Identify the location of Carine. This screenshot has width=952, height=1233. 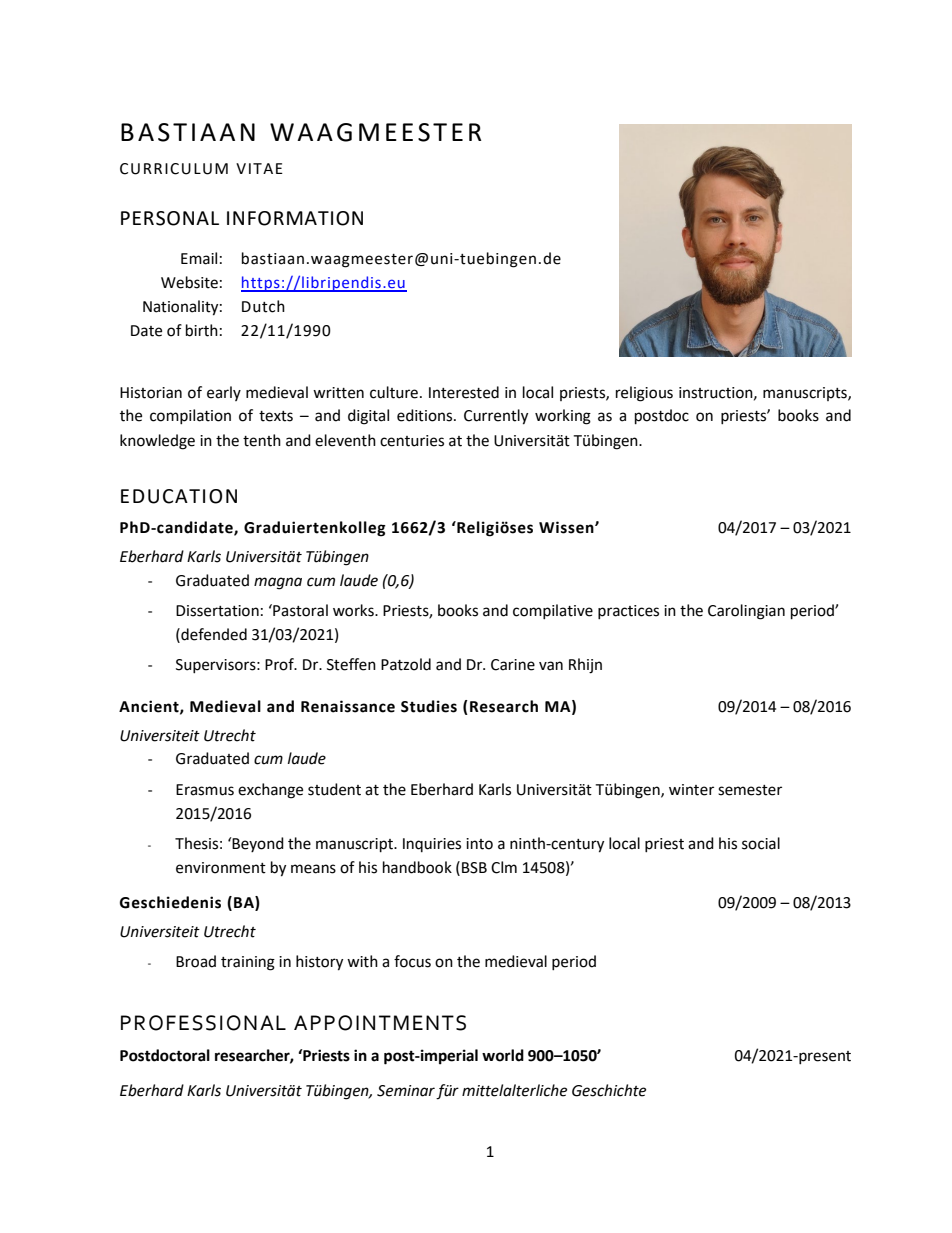
(513, 665).
